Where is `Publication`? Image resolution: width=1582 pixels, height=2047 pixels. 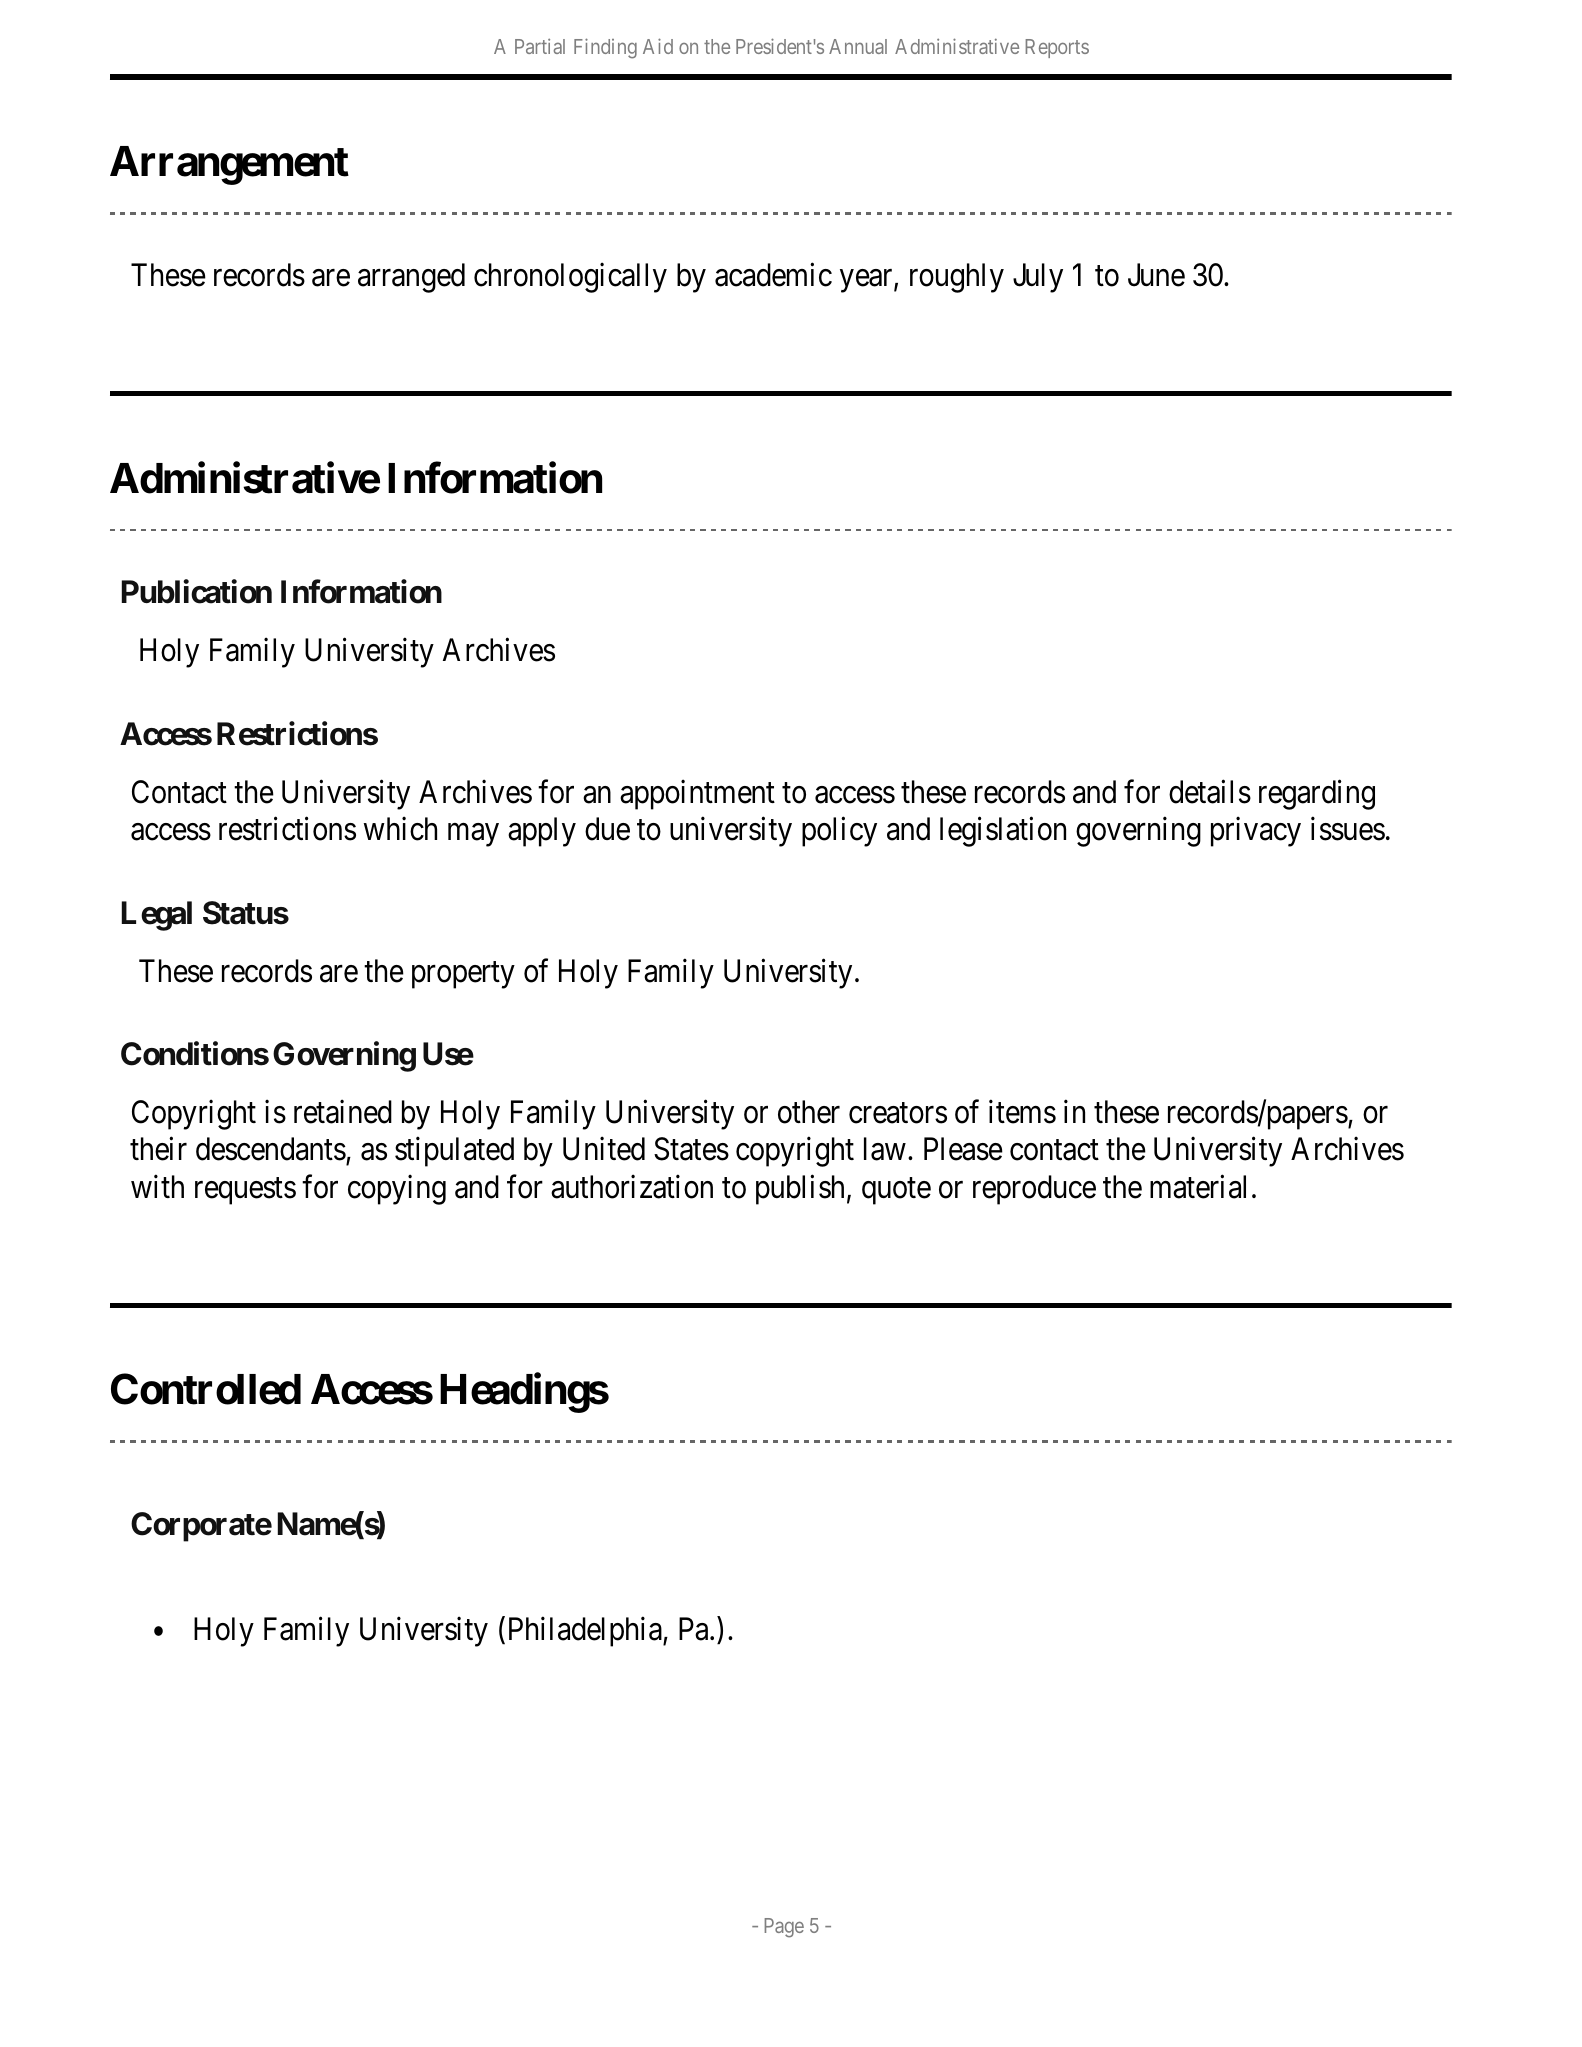
Publication is located at coordinates (197, 592).
